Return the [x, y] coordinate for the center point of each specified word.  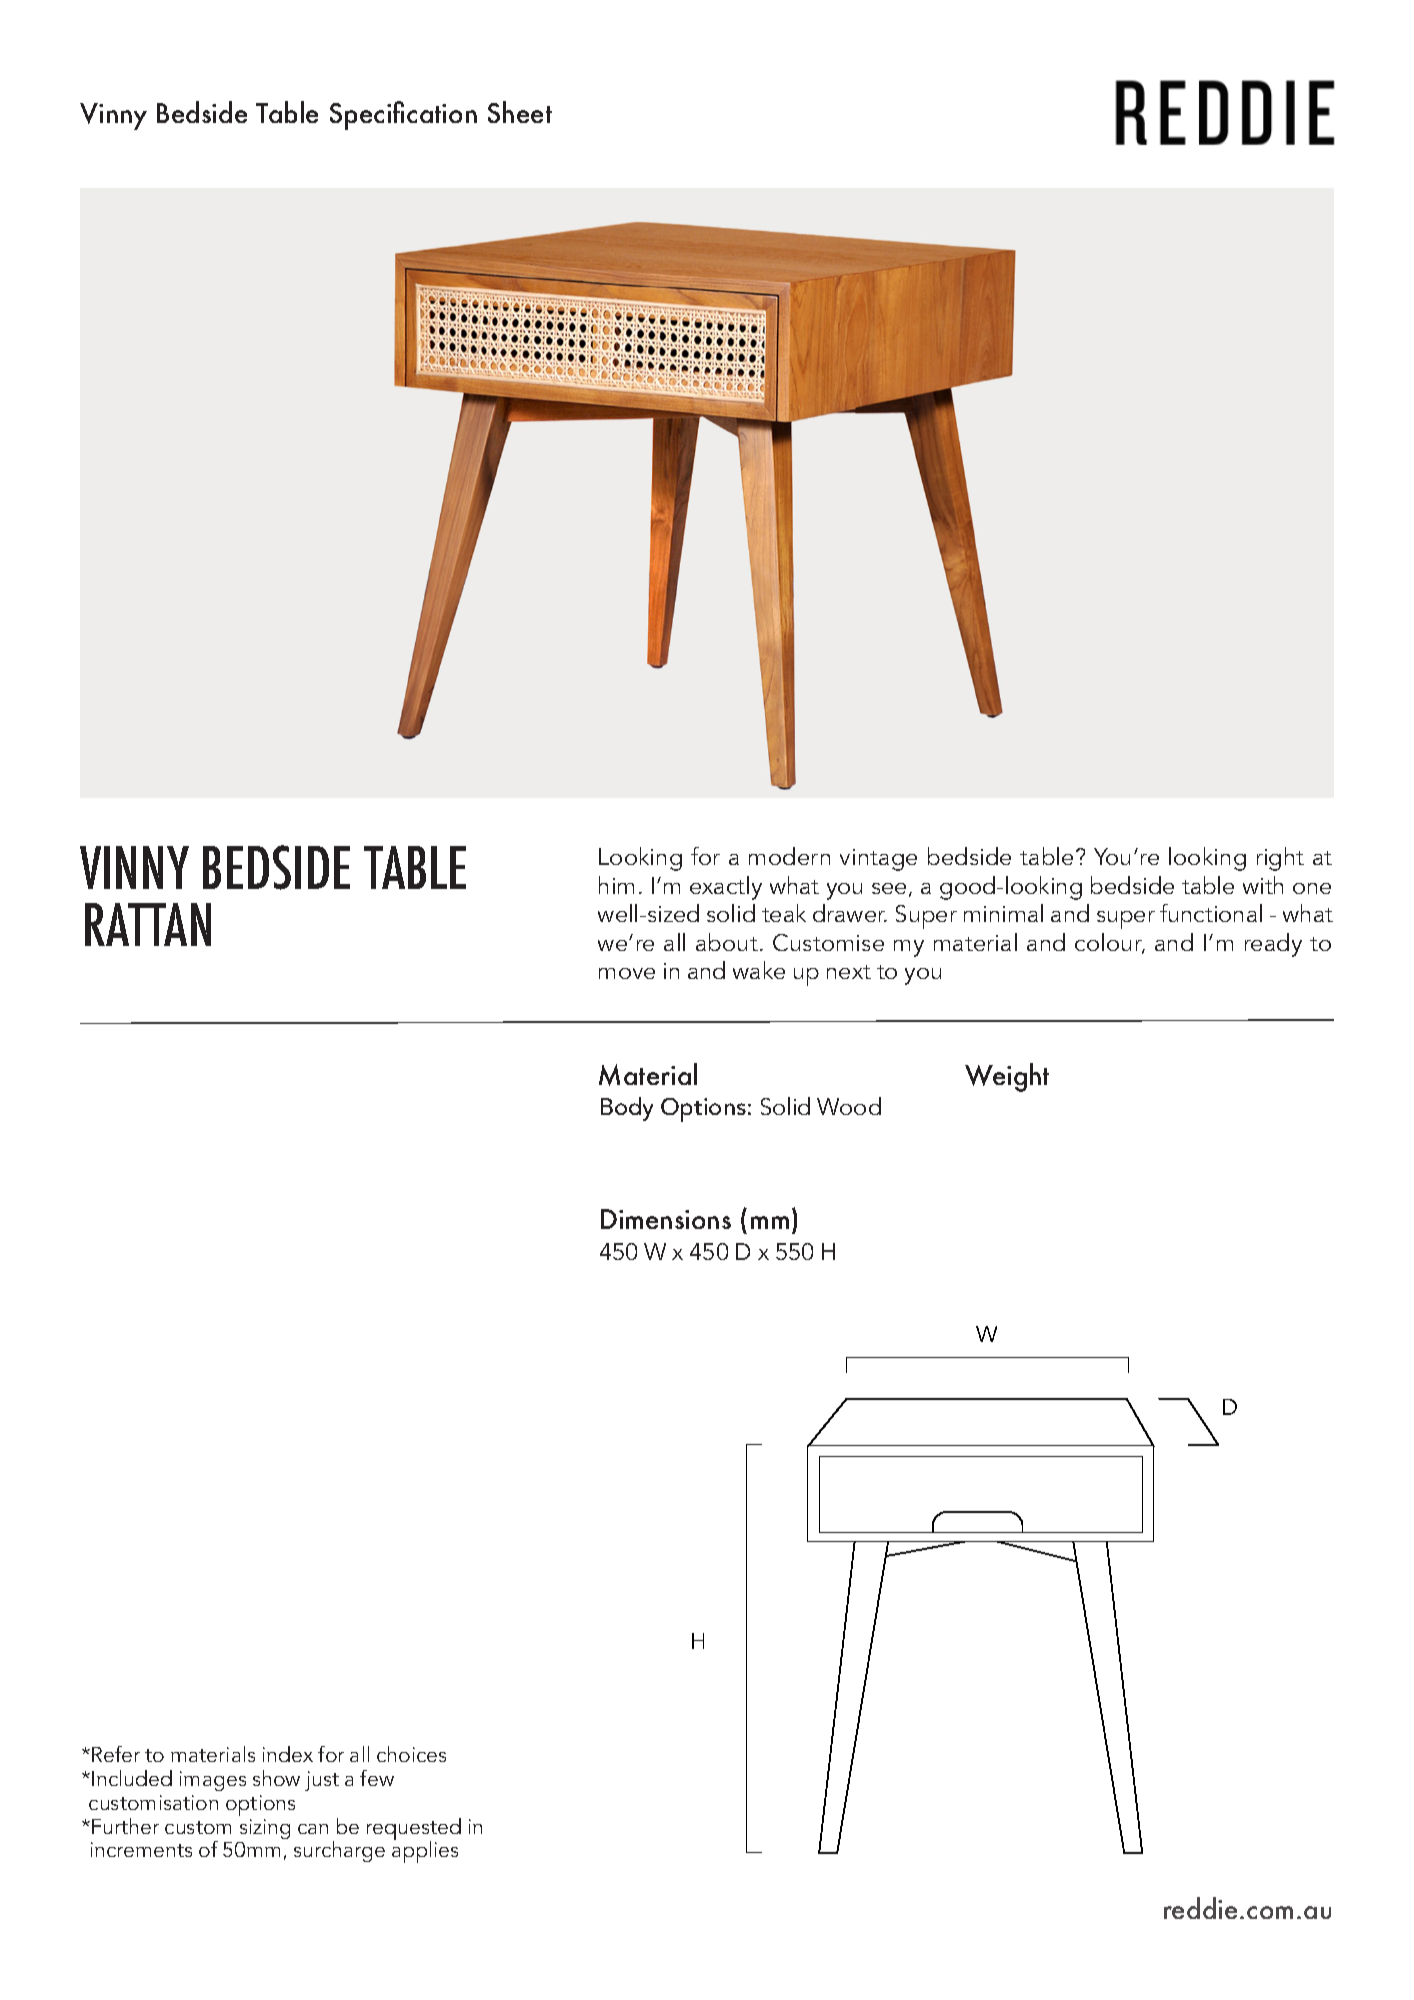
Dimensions [666, 1219]
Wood [849, 1106]
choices [411, 1754]
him [616, 885]
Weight [1007, 1077]
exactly [726, 888]
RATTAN [148, 924]
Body [627, 1109]
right [1280, 859]
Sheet [520, 112]
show [276, 1778]
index [288, 1754]
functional [1211, 913]
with [1263, 885]
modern [789, 856]
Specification [403, 115]
